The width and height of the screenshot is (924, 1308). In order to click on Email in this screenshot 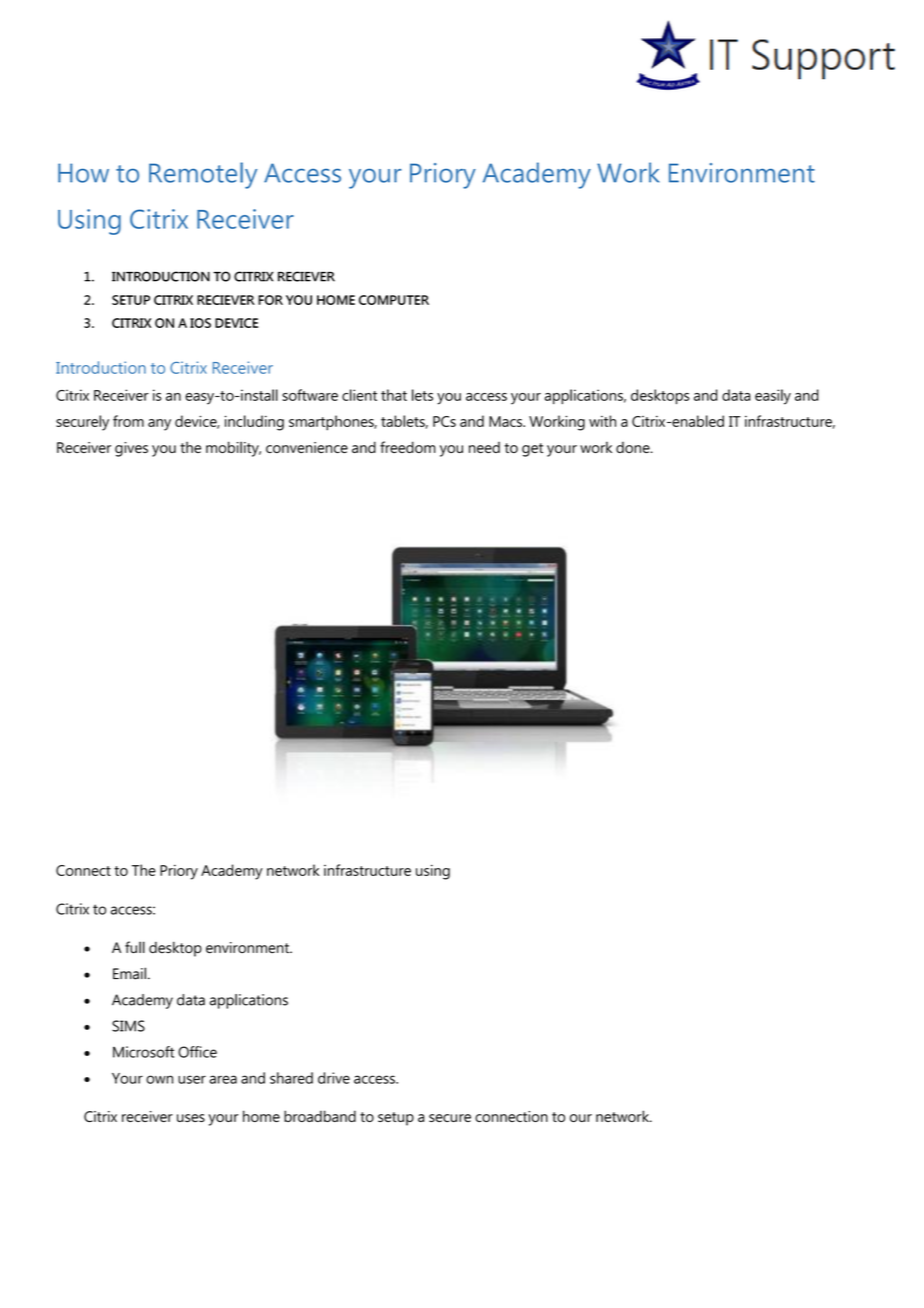, I will do `click(129, 973)`.
